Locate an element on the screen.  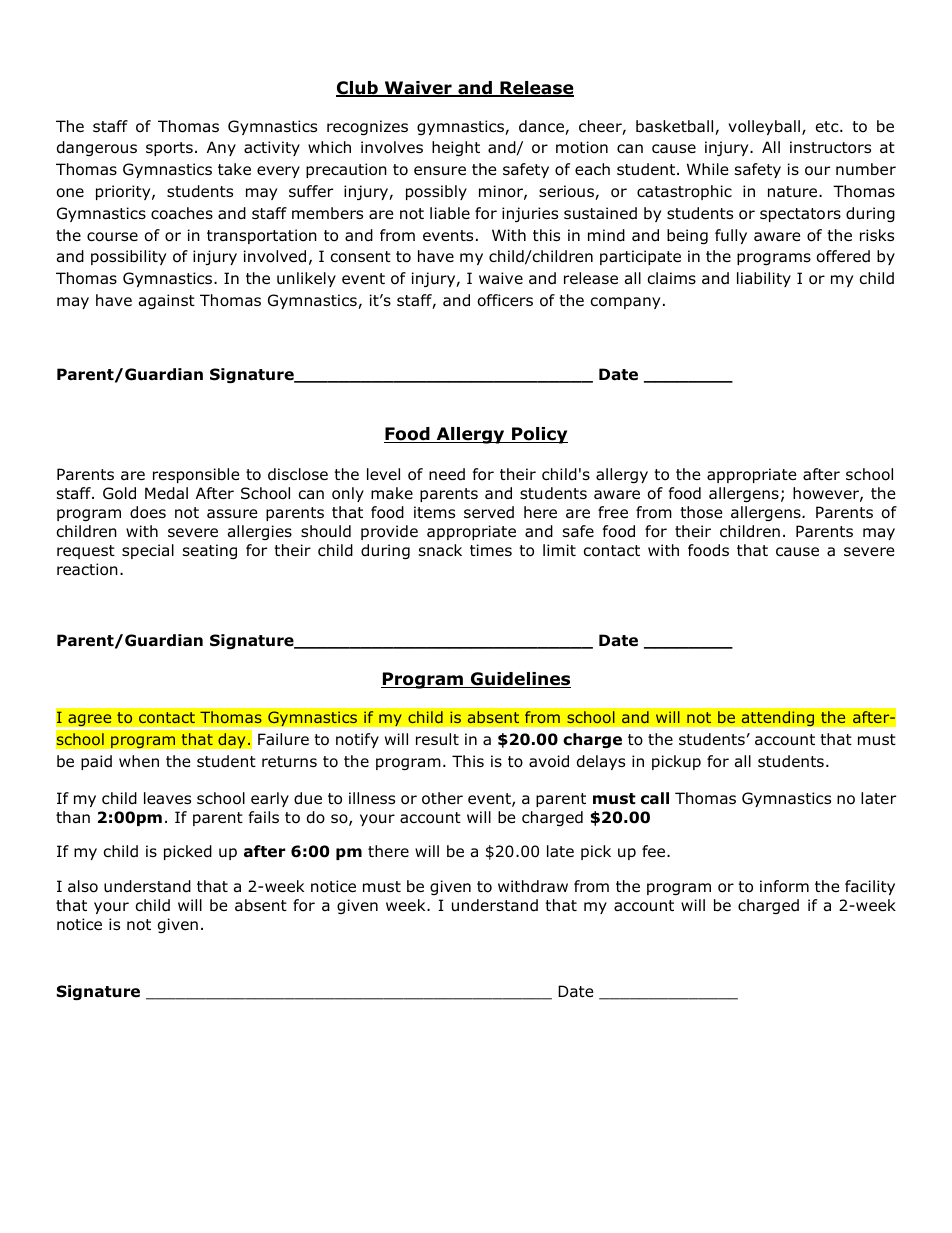
Medal is located at coordinates (166, 493).
